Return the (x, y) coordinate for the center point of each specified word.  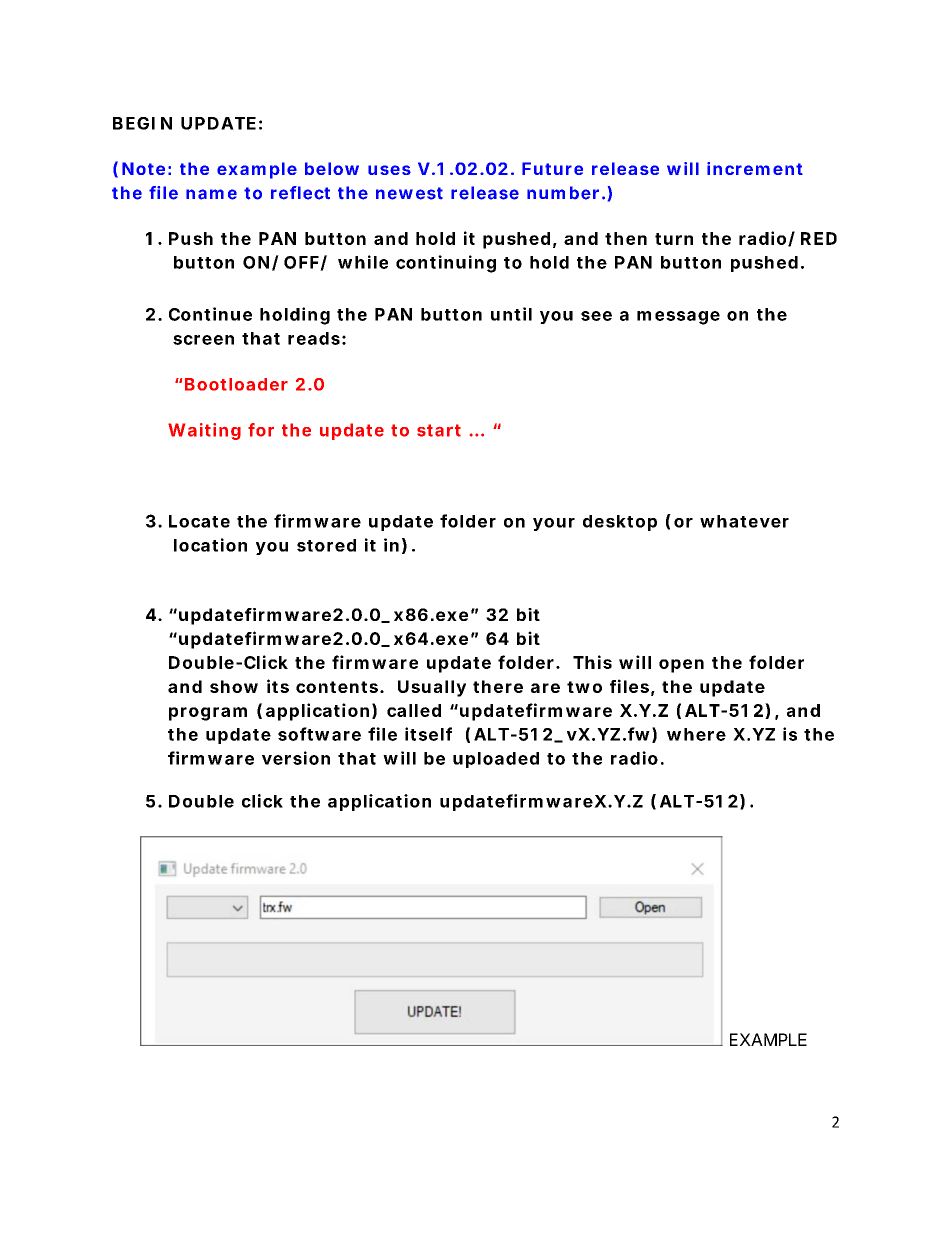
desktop (620, 523)
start (439, 430)
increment (755, 168)
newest (409, 193)
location (210, 545)
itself (428, 734)
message (678, 318)
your (554, 524)
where (696, 734)
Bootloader (236, 384)
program (208, 714)
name (211, 194)
